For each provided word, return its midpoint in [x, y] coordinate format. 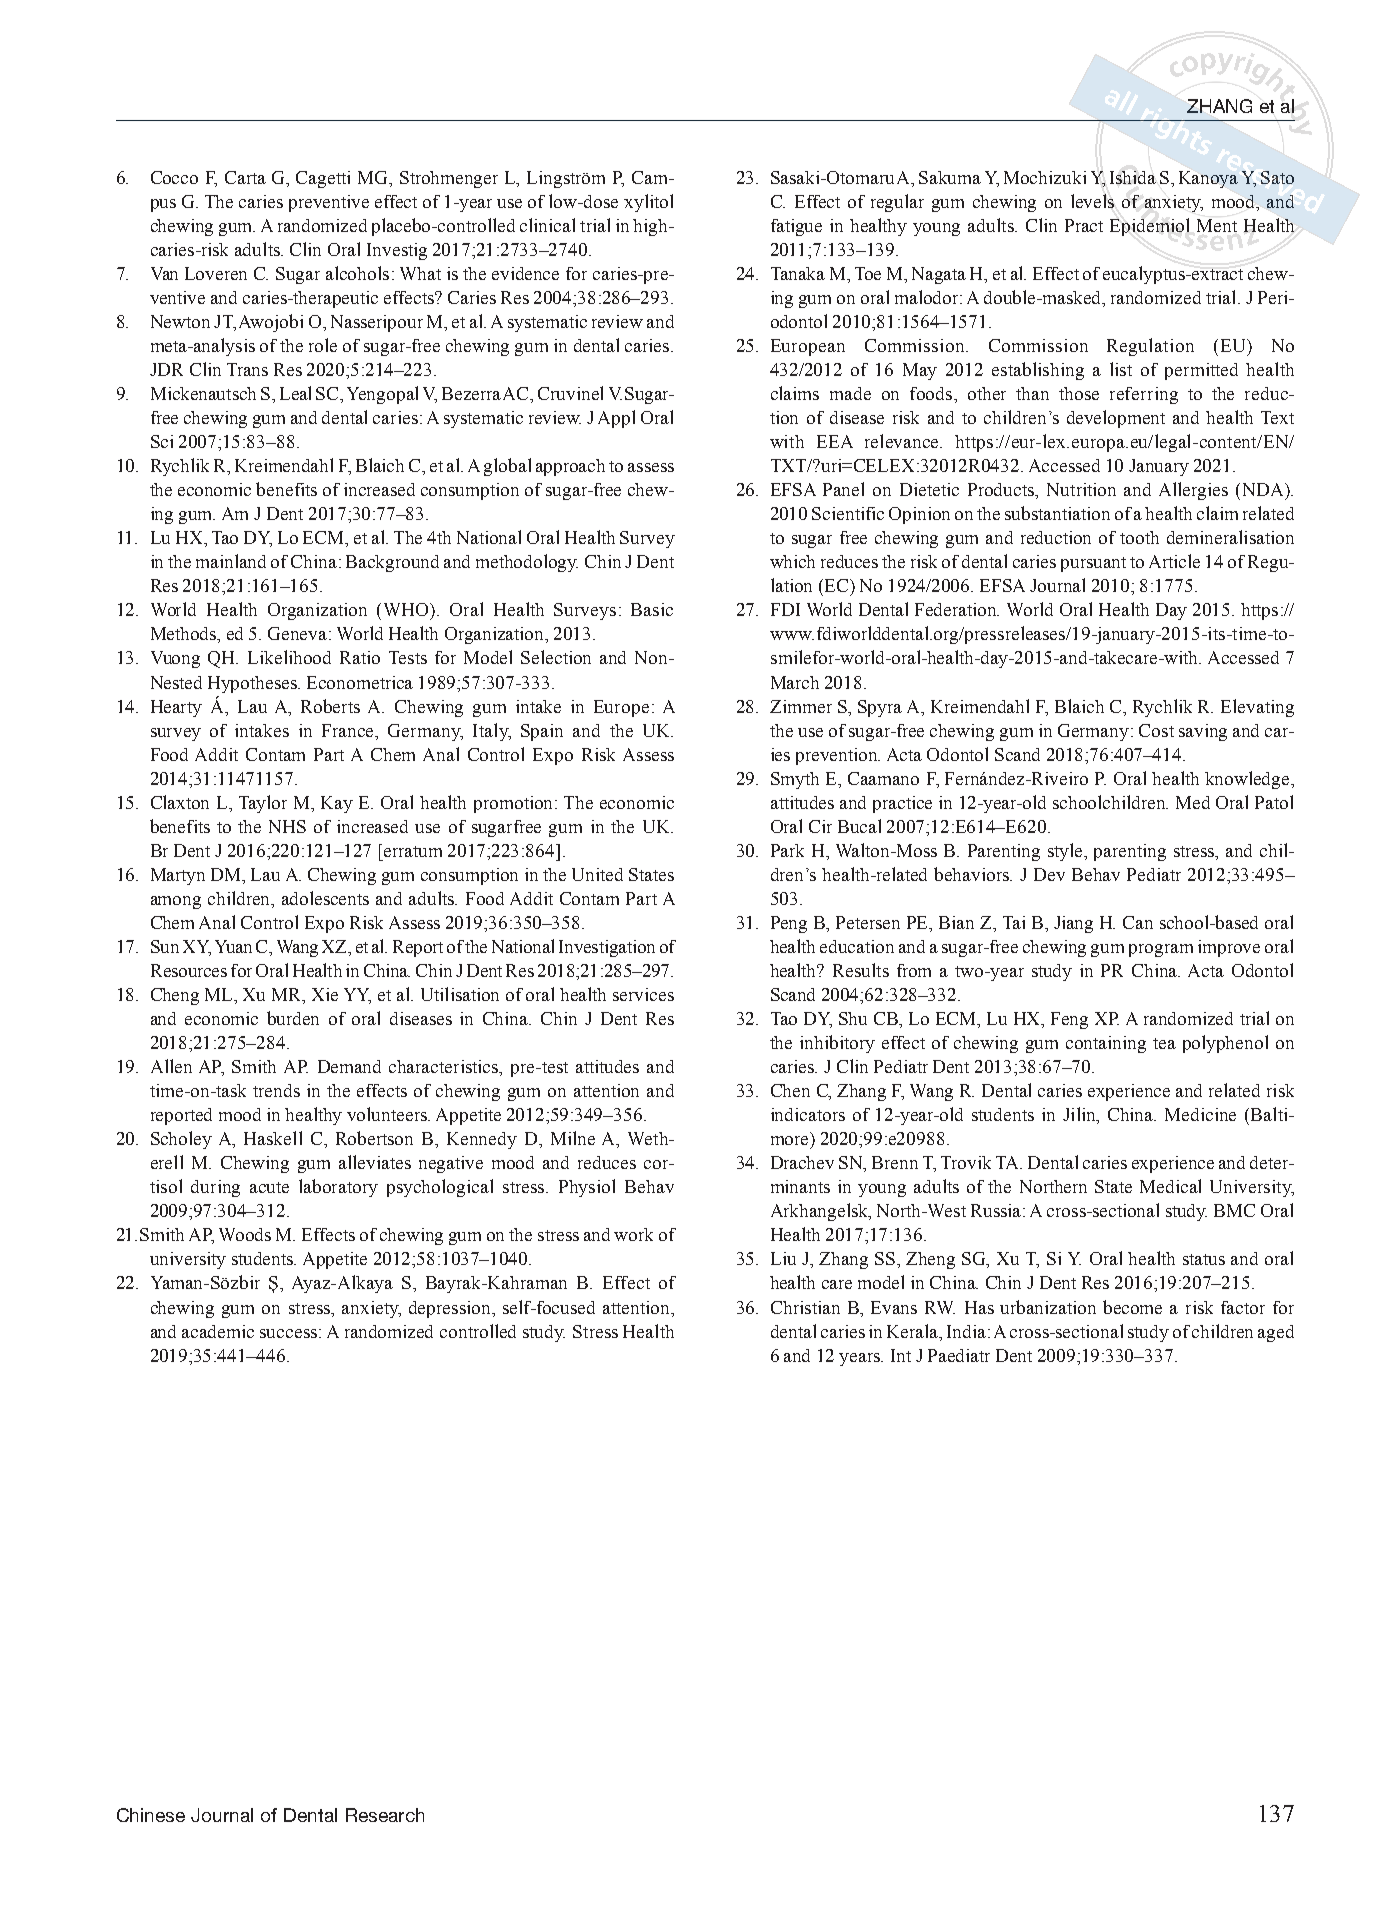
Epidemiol [1149, 227]
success [288, 1333]
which [792, 561]
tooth [1139, 537]
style [1066, 852]
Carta [245, 177]
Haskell [273, 1138]
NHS [287, 826]
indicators [808, 1114]
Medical [1170, 1186]
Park [787, 850]
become [1132, 1307]
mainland [231, 561]
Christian [805, 1307]
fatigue [796, 227]
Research [385, 1815]
